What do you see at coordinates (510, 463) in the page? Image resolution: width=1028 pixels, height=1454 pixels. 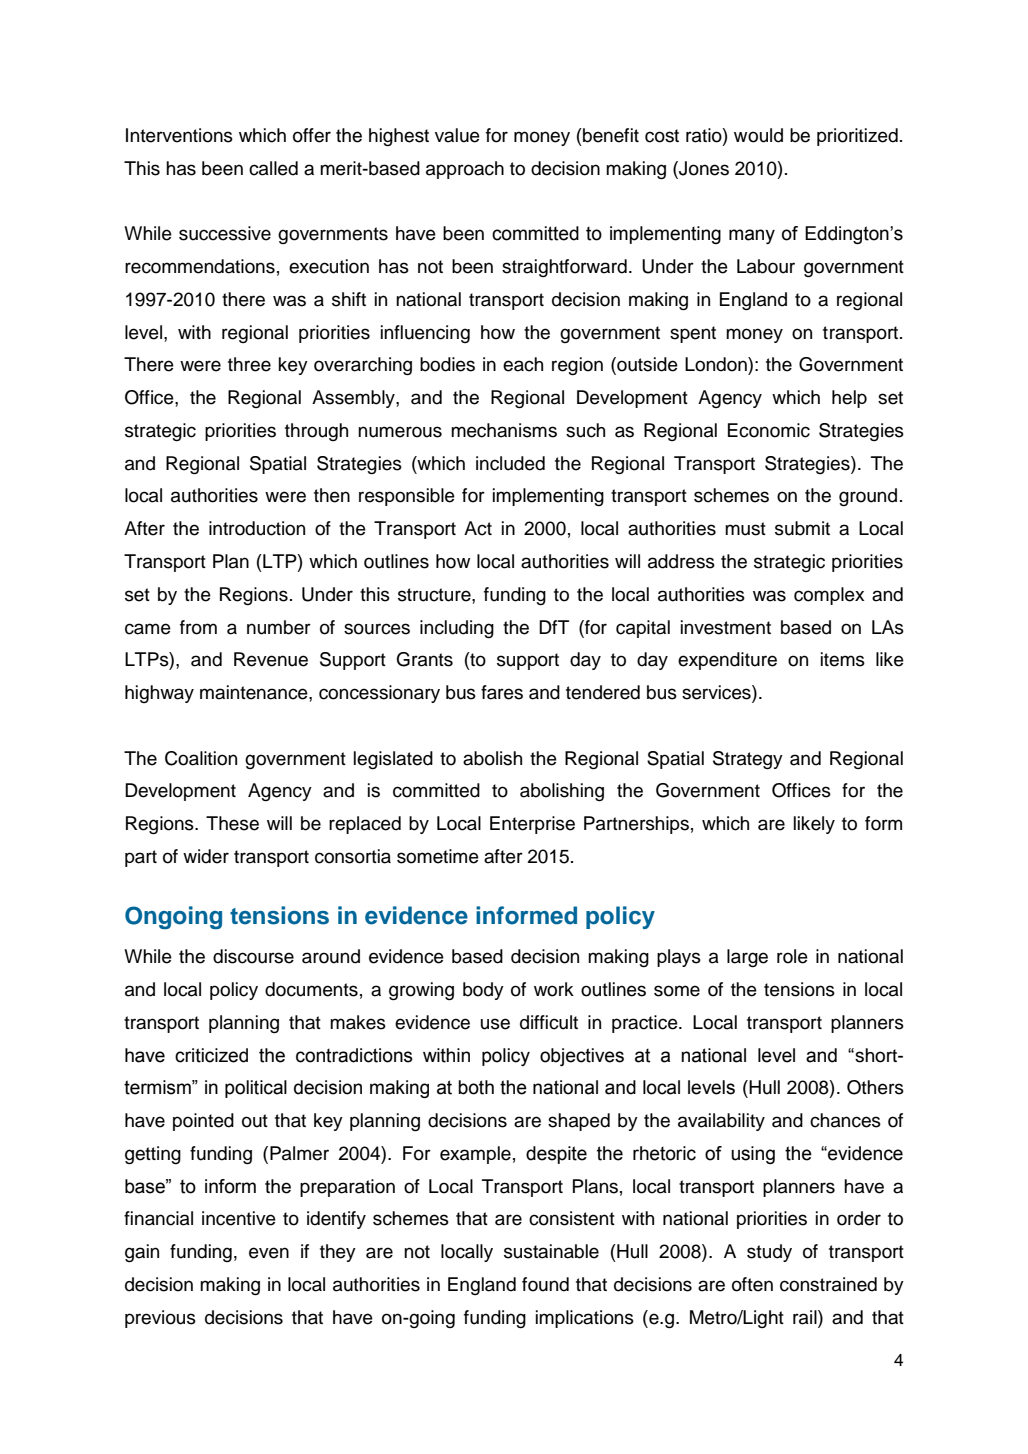 I see `included` at bounding box center [510, 463].
